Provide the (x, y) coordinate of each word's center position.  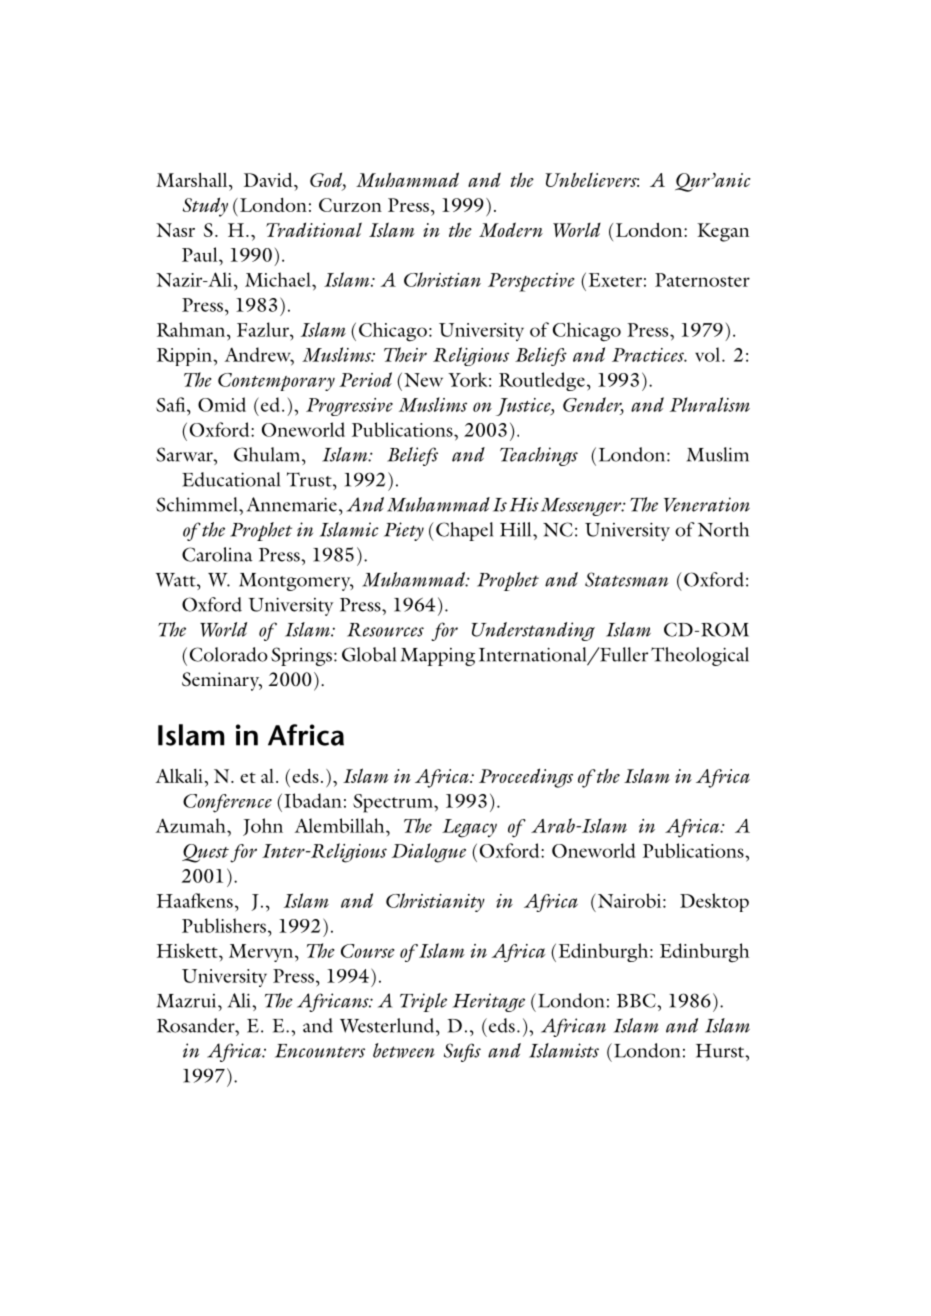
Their (405, 354)
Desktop (714, 902)
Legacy (469, 828)
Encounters (320, 1051)
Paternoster (702, 280)
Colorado (229, 654)
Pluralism (710, 404)
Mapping (438, 657)
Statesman (626, 579)
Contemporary (276, 382)
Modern (511, 229)
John (263, 827)
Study (205, 207)
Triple (423, 1002)
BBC (637, 1000)
